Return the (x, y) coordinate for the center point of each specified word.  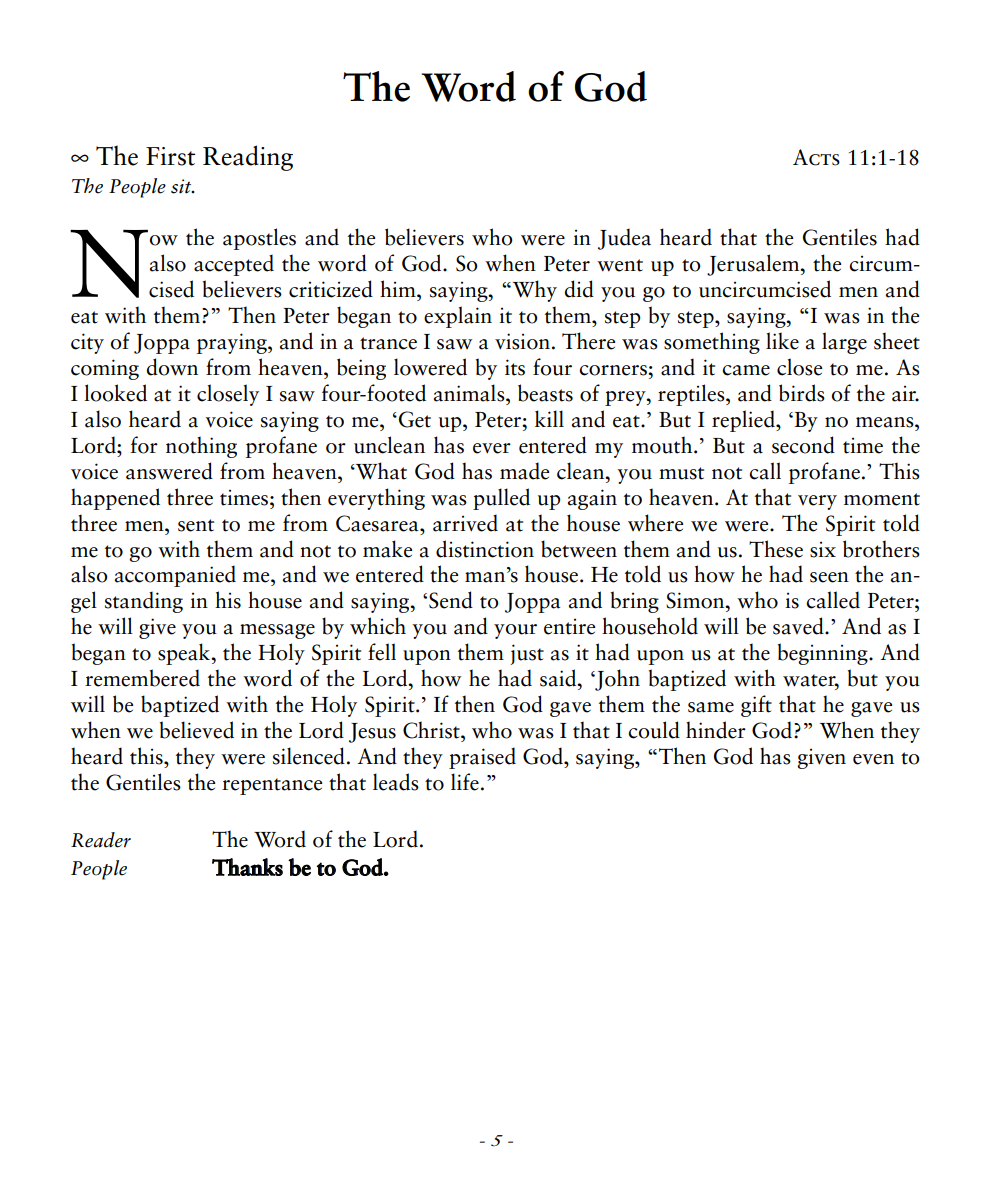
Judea (624, 239)
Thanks (247, 867)
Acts (816, 157)
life (465, 782)
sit (182, 186)
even (873, 759)
